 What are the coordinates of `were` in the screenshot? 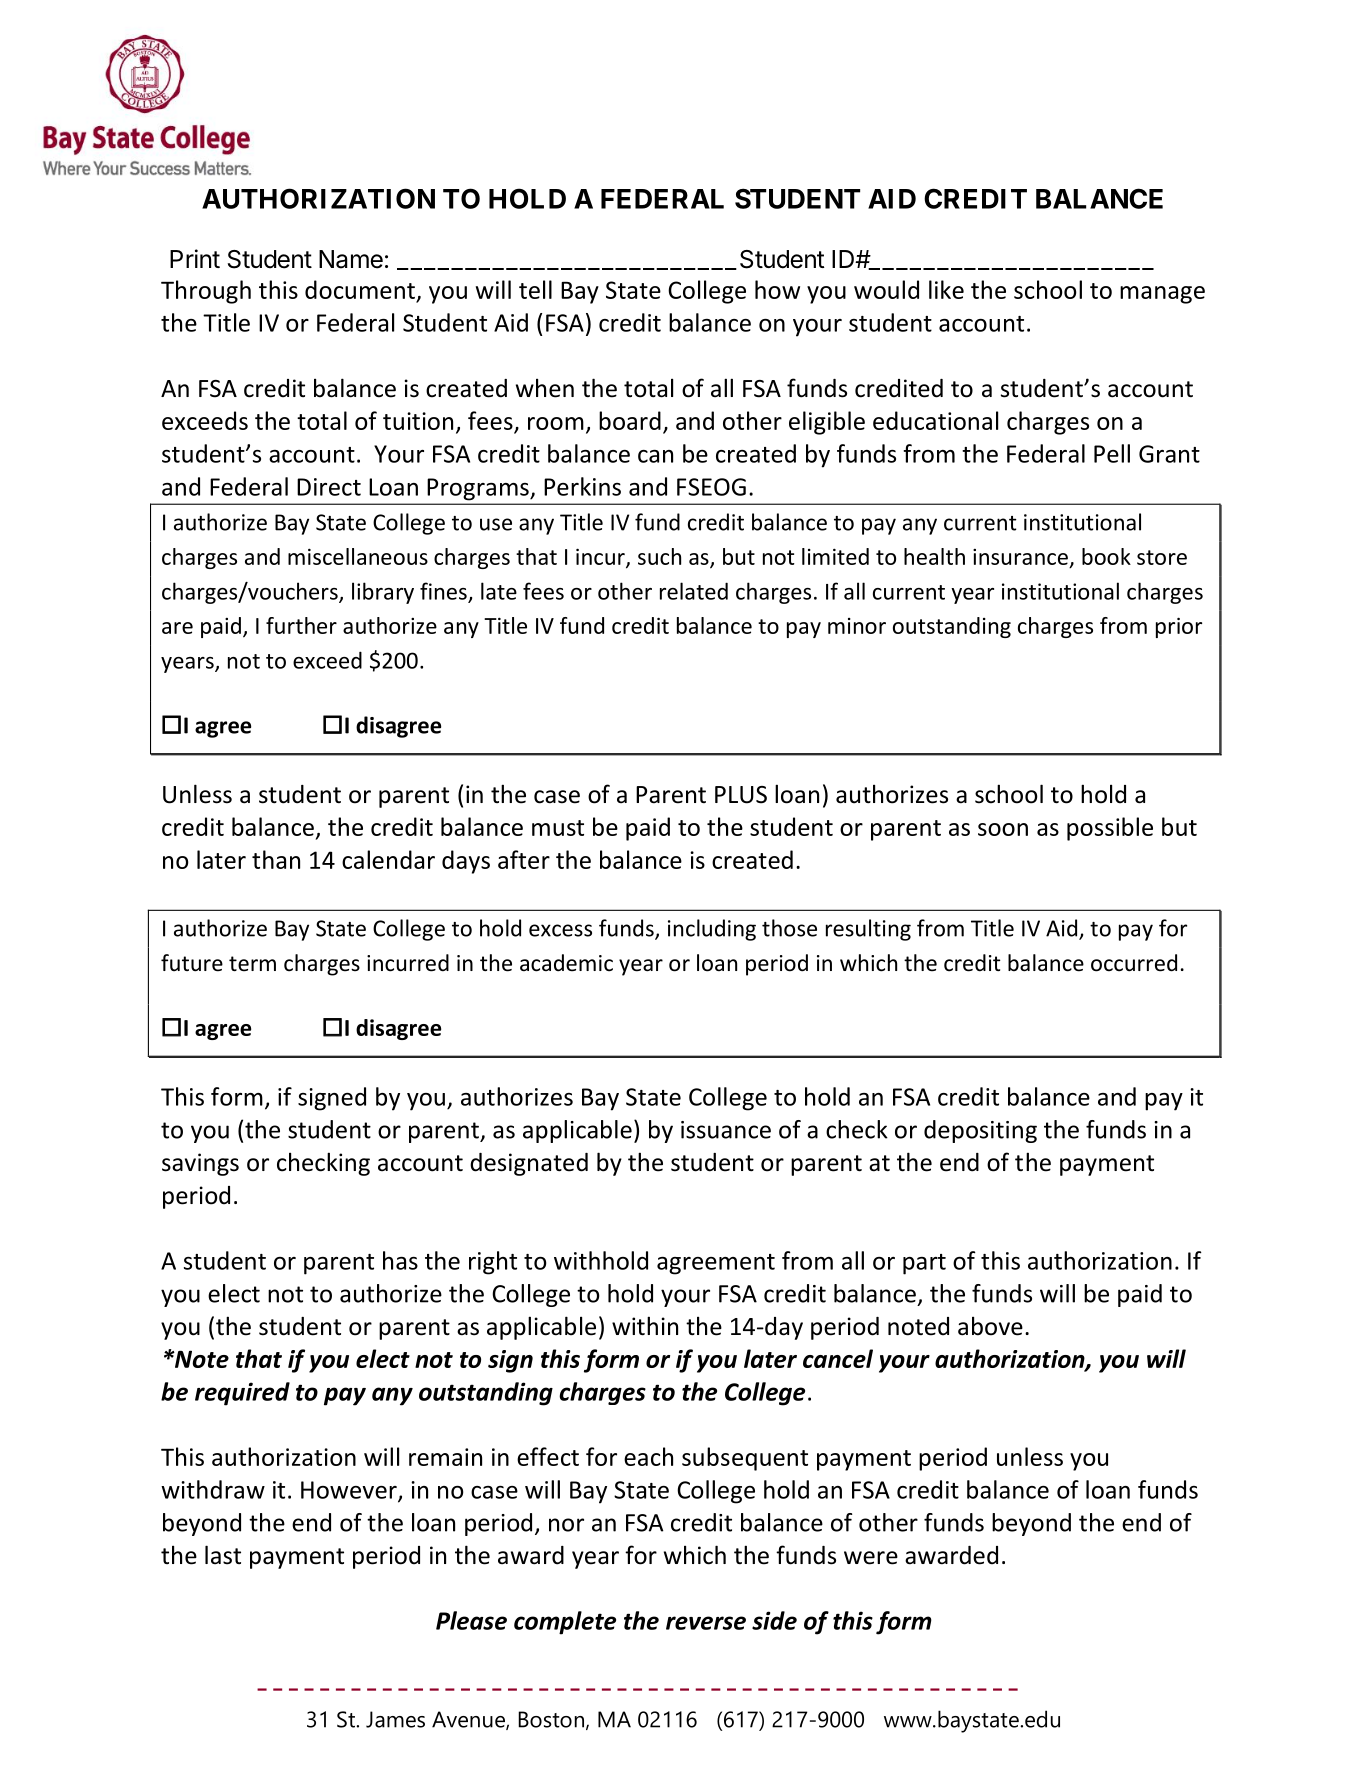 It's located at (871, 1558).
